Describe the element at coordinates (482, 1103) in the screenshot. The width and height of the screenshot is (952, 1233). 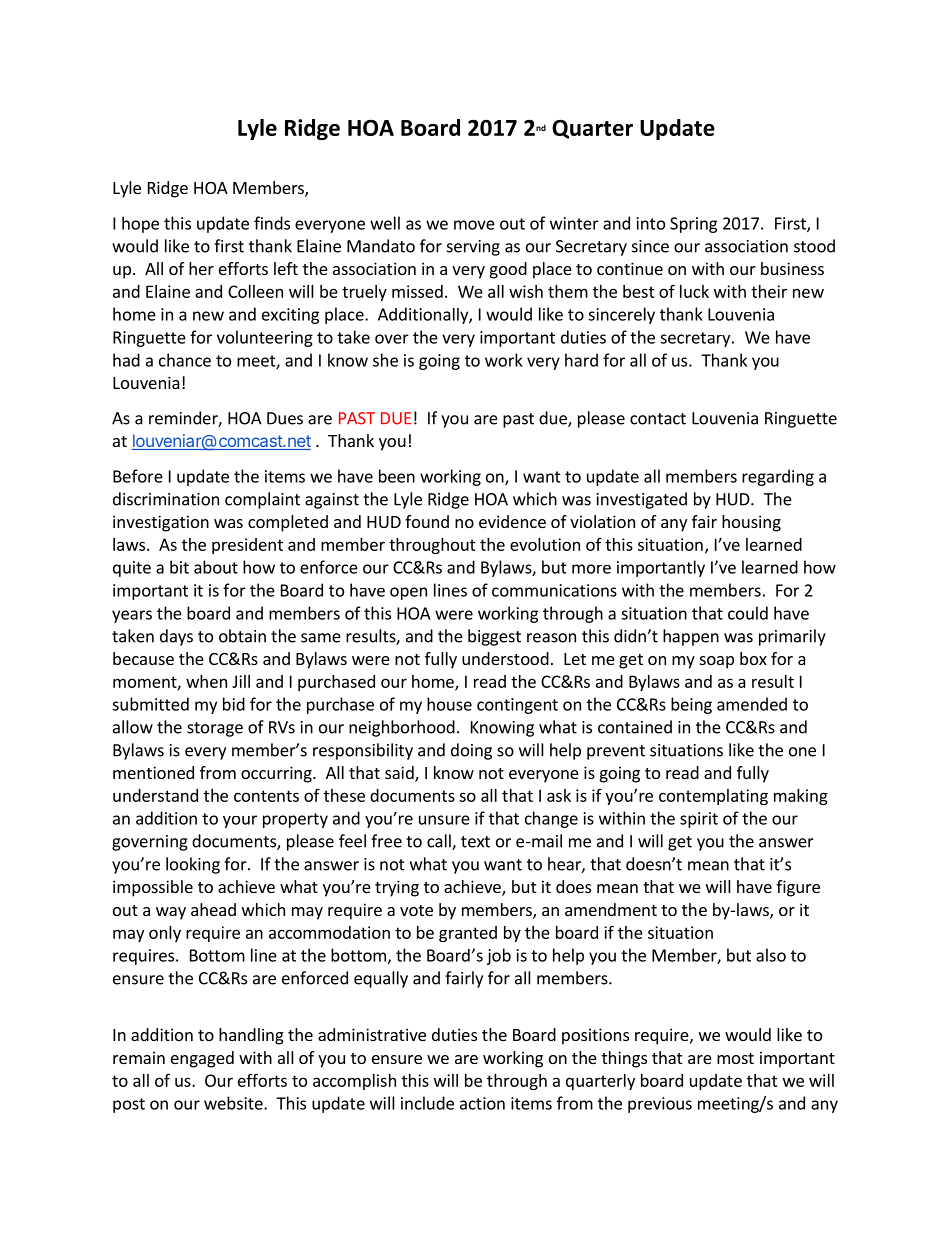
I see `action` at that location.
